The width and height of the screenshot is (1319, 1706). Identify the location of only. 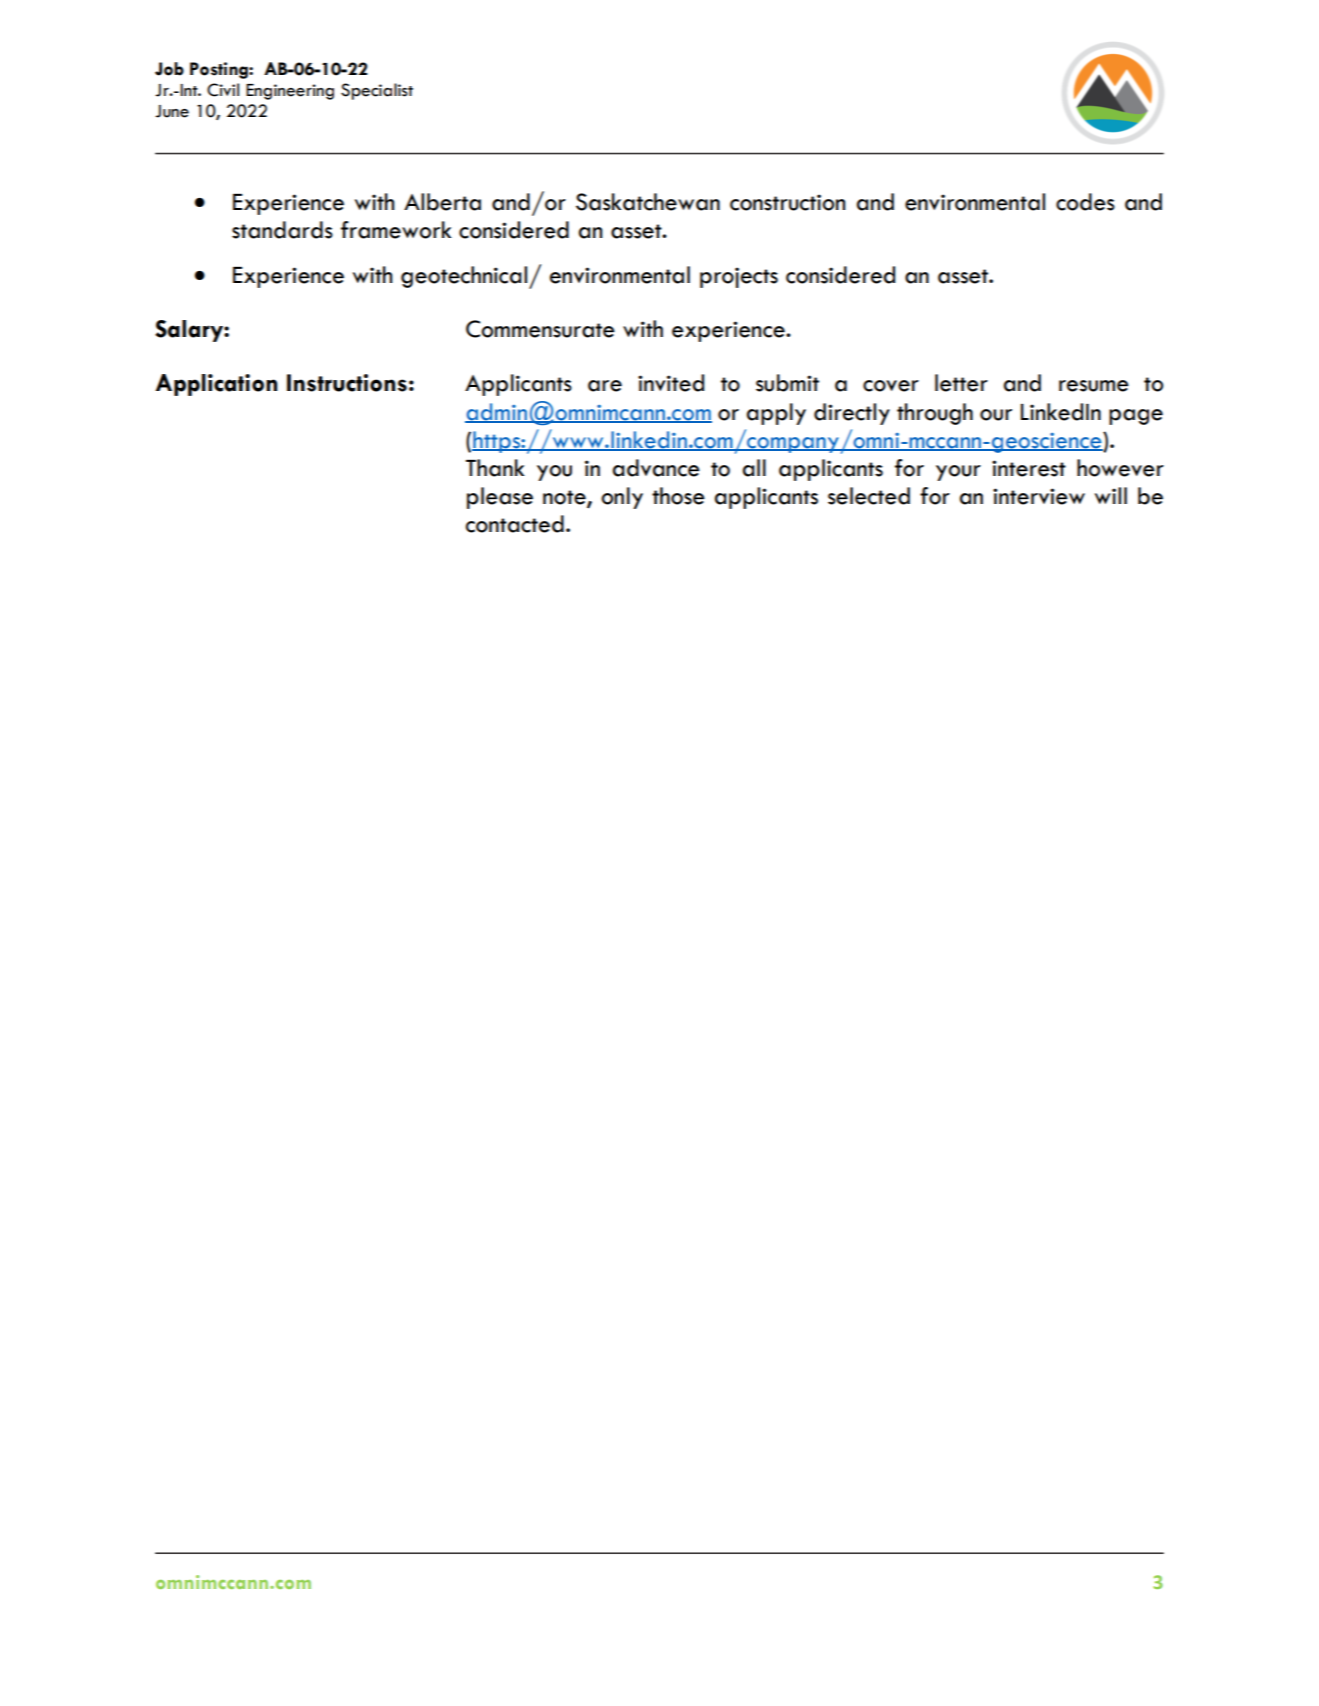
(622, 498).
